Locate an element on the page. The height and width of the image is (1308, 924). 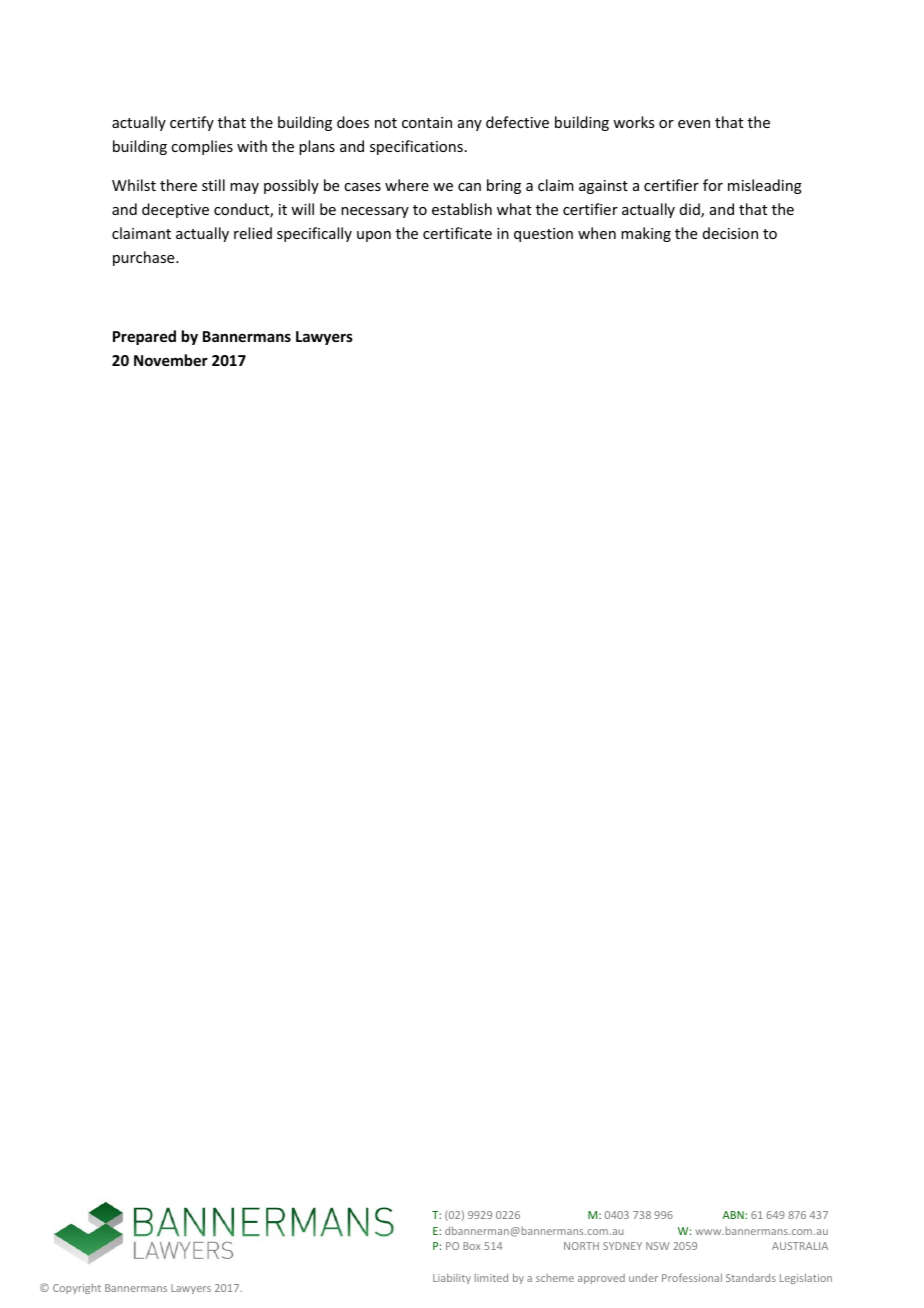
Professional is located at coordinates (692, 1277).
